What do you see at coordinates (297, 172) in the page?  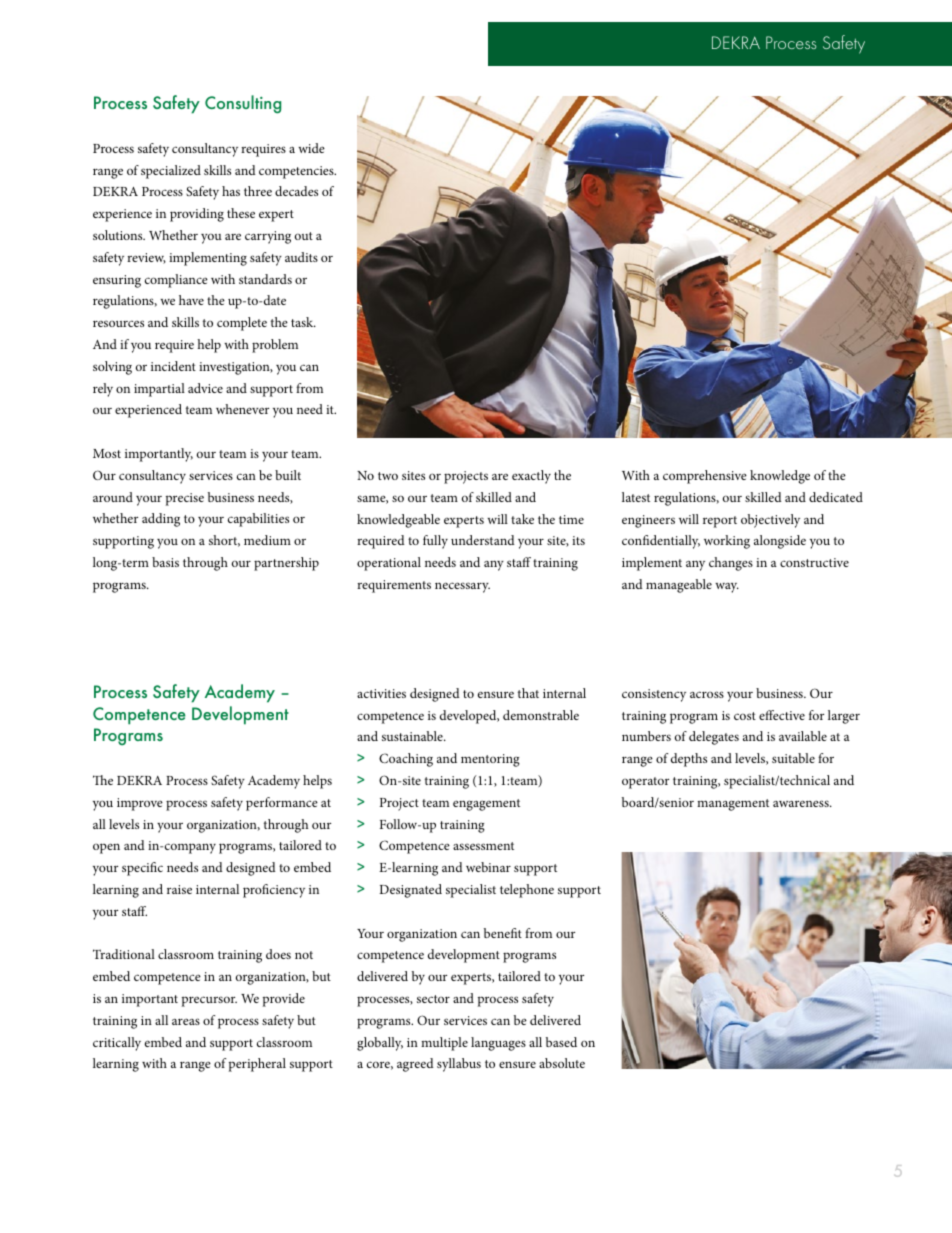 I see `competencies` at bounding box center [297, 172].
